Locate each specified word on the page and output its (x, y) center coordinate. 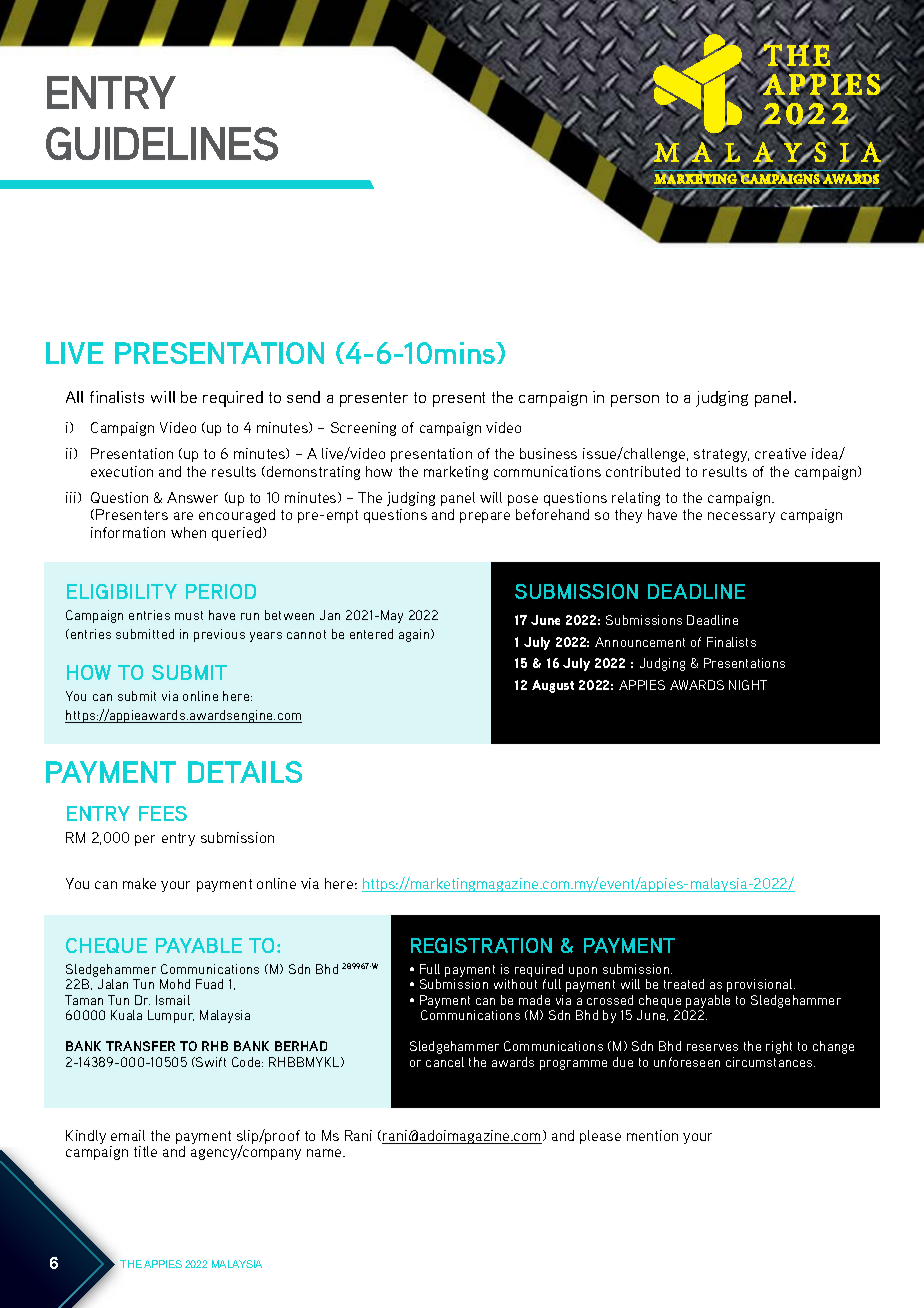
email (128, 1135)
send (303, 397)
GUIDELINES (162, 144)
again (415, 635)
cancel (445, 1062)
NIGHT (748, 685)
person (635, 401)
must (189, 615)
